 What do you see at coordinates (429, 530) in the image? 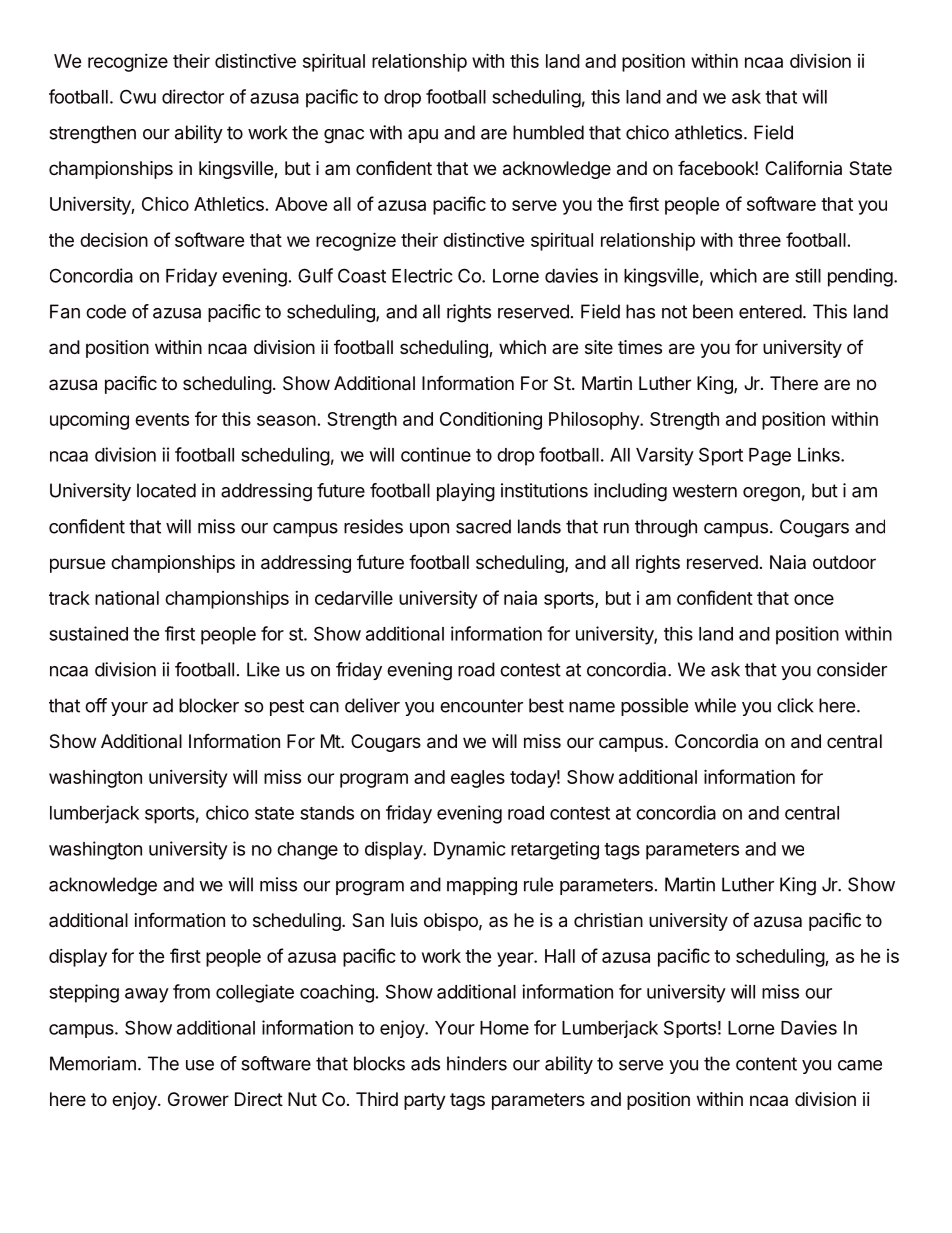
I see `upon` at bounding box center [429, 530].
